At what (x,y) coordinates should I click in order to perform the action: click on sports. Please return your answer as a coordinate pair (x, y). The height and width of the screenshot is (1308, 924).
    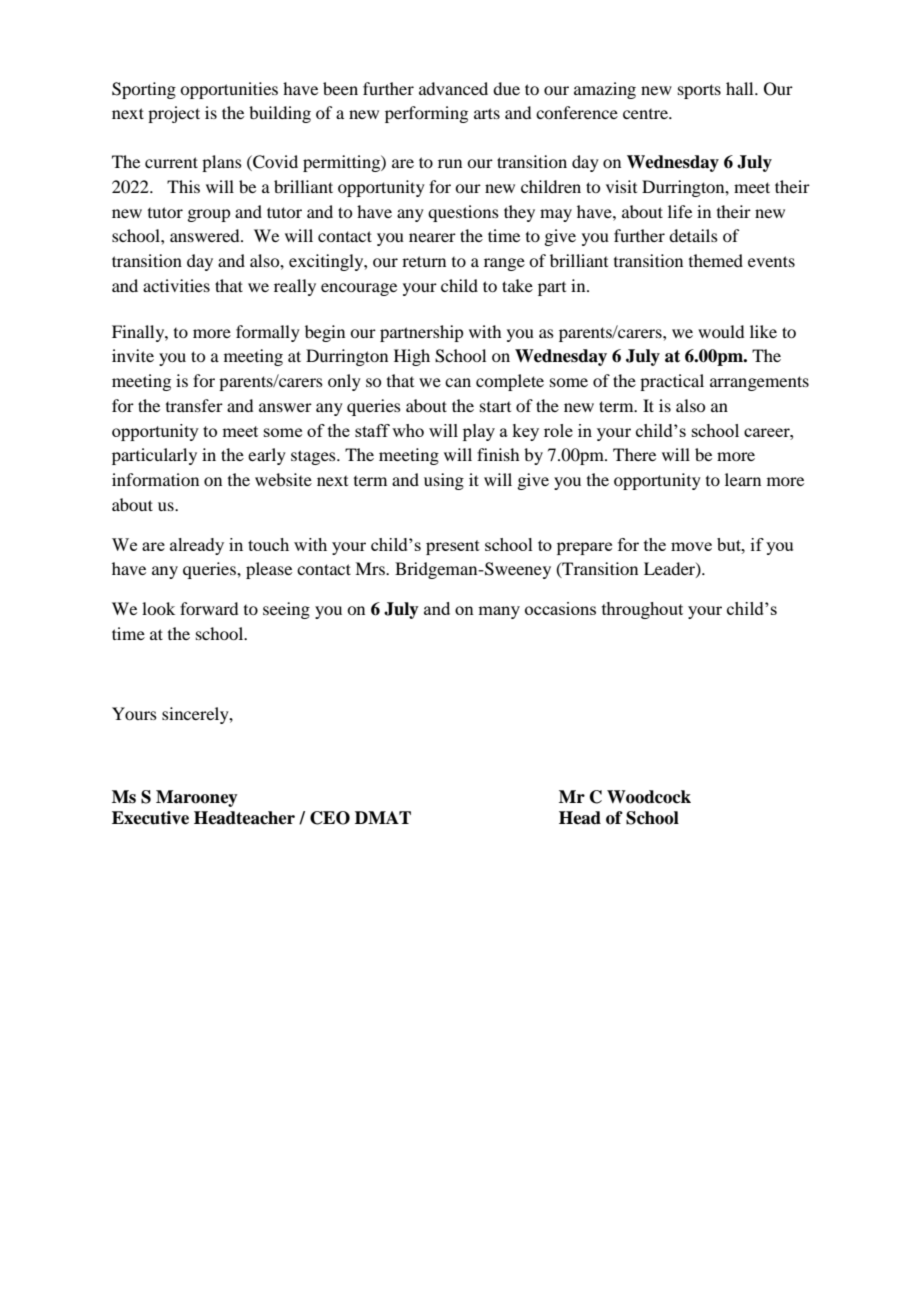
    Looking at the image, I should click on (699, 91).
